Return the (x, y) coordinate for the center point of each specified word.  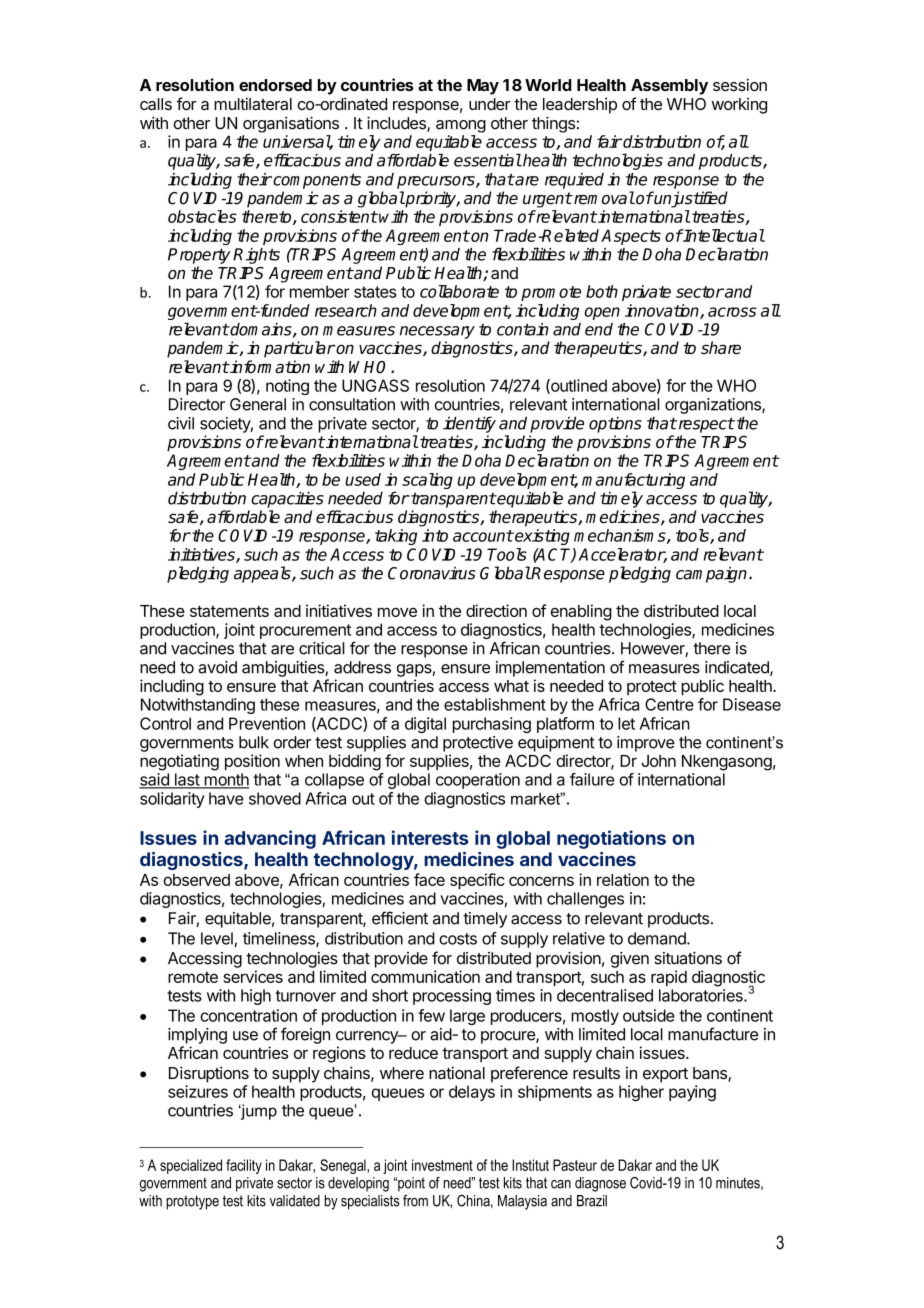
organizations (714, 406)
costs (458, 939)
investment (442, 1165)
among (461, 126)
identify (469, 424)
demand (658, 938)
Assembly (669, 87)
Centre (669, 704)
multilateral (253, 103)
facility (244, 1166)
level (217, 938)
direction (496, 610)
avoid (217, 667)
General (258, 404)
